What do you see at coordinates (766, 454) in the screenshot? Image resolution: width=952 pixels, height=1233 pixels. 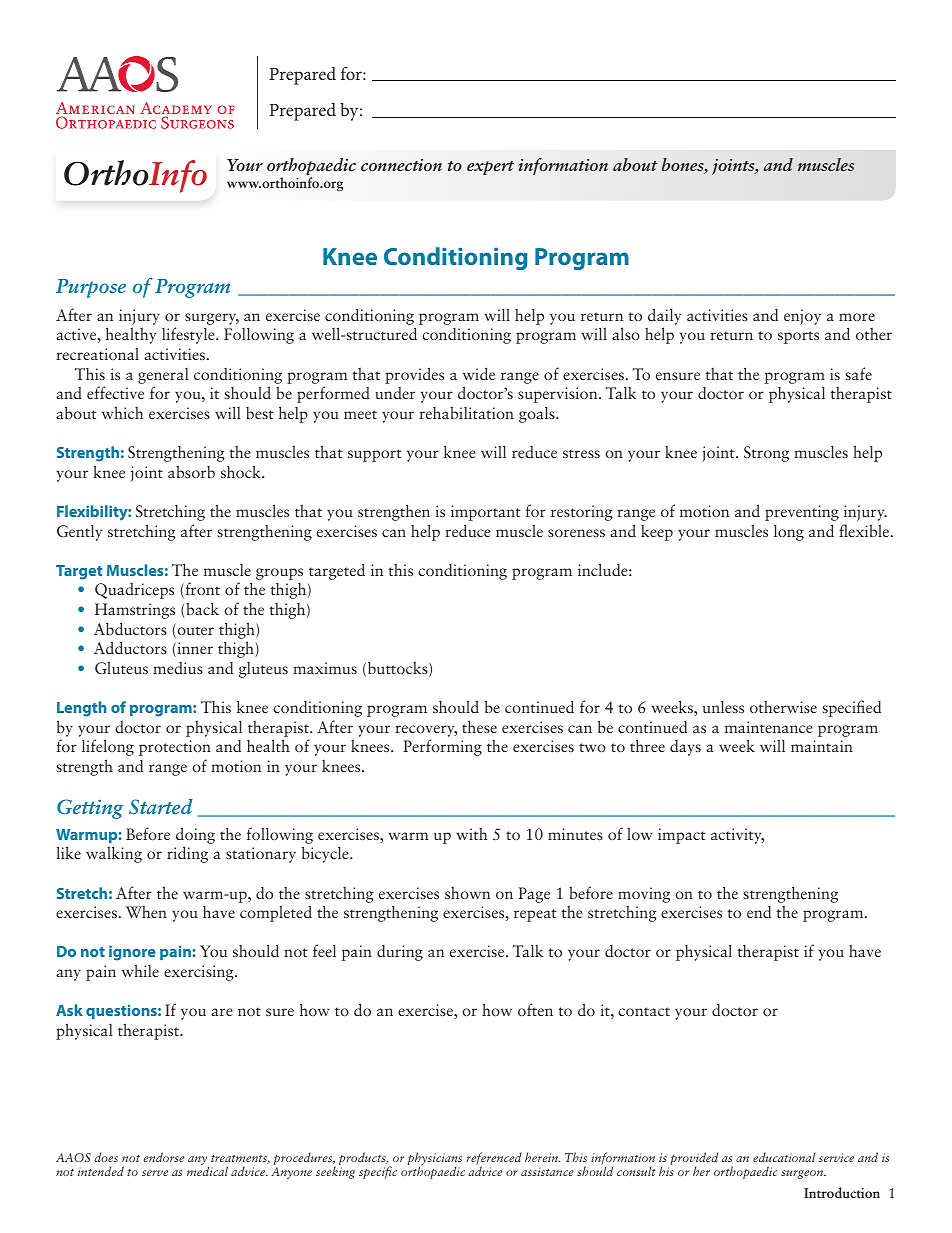 I see `Strong` at bounding box center [766, 454].
